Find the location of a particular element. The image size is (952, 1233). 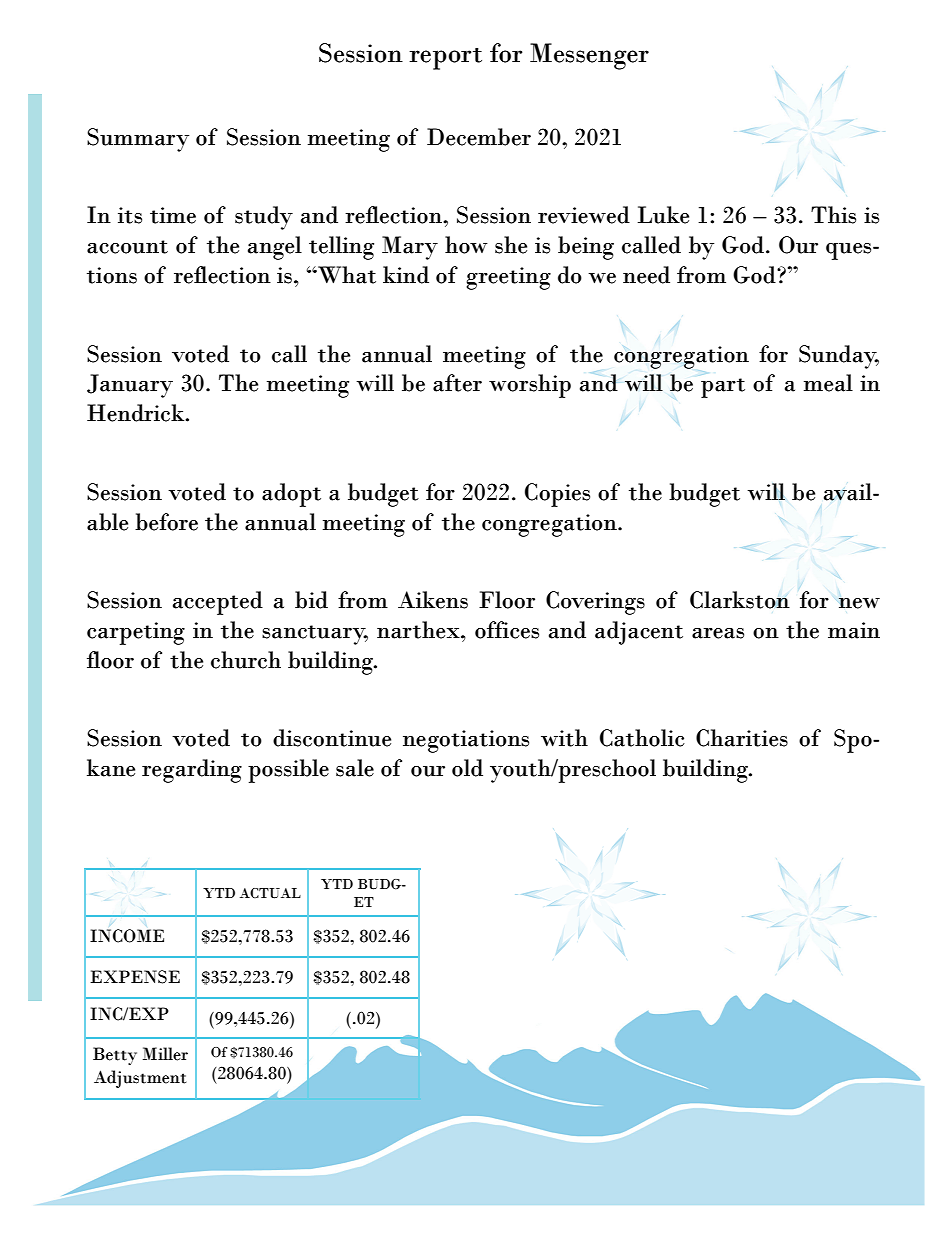

old is located at coordinates (467, 768).
